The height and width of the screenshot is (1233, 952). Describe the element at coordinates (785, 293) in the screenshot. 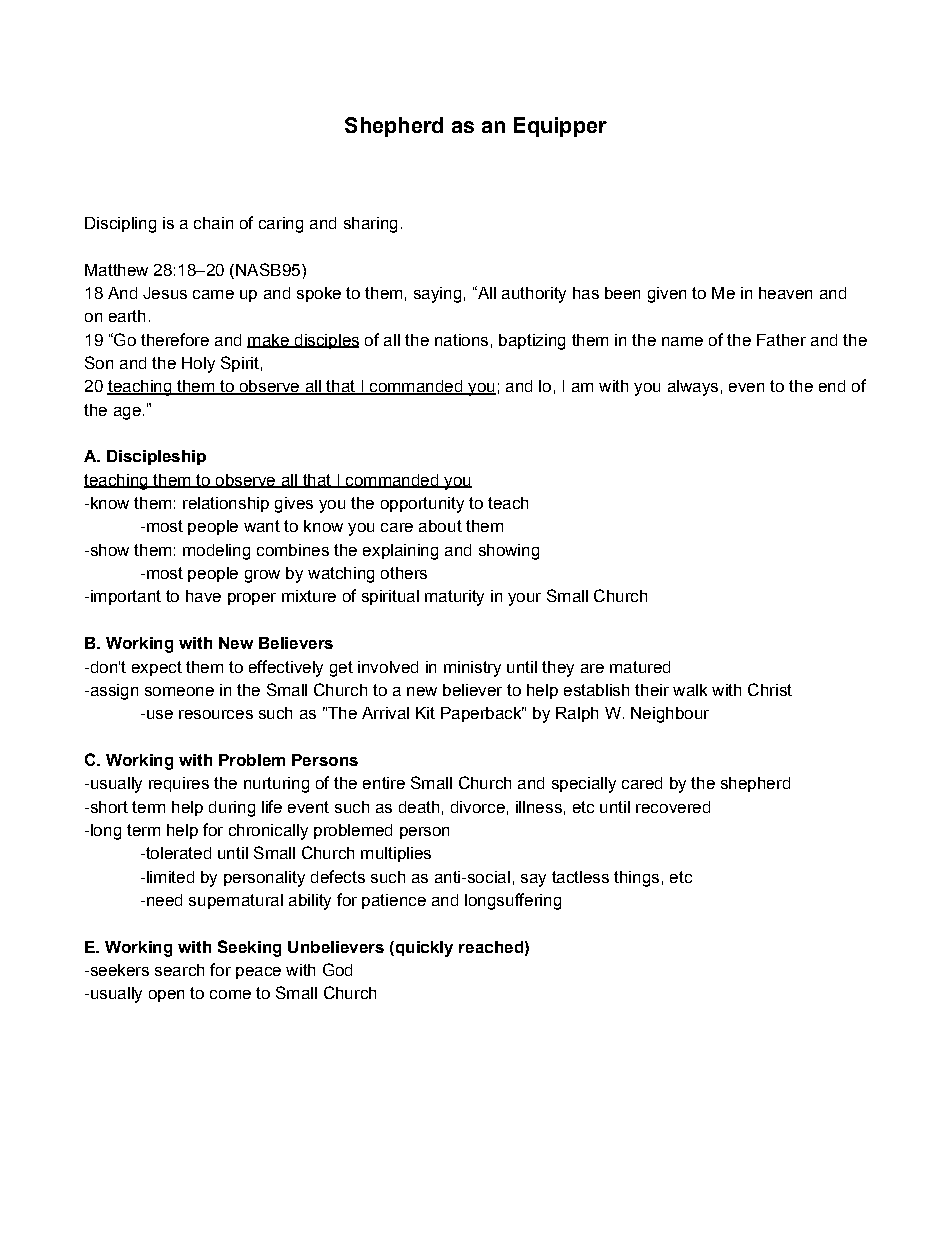

I see `heaven` at that location.
